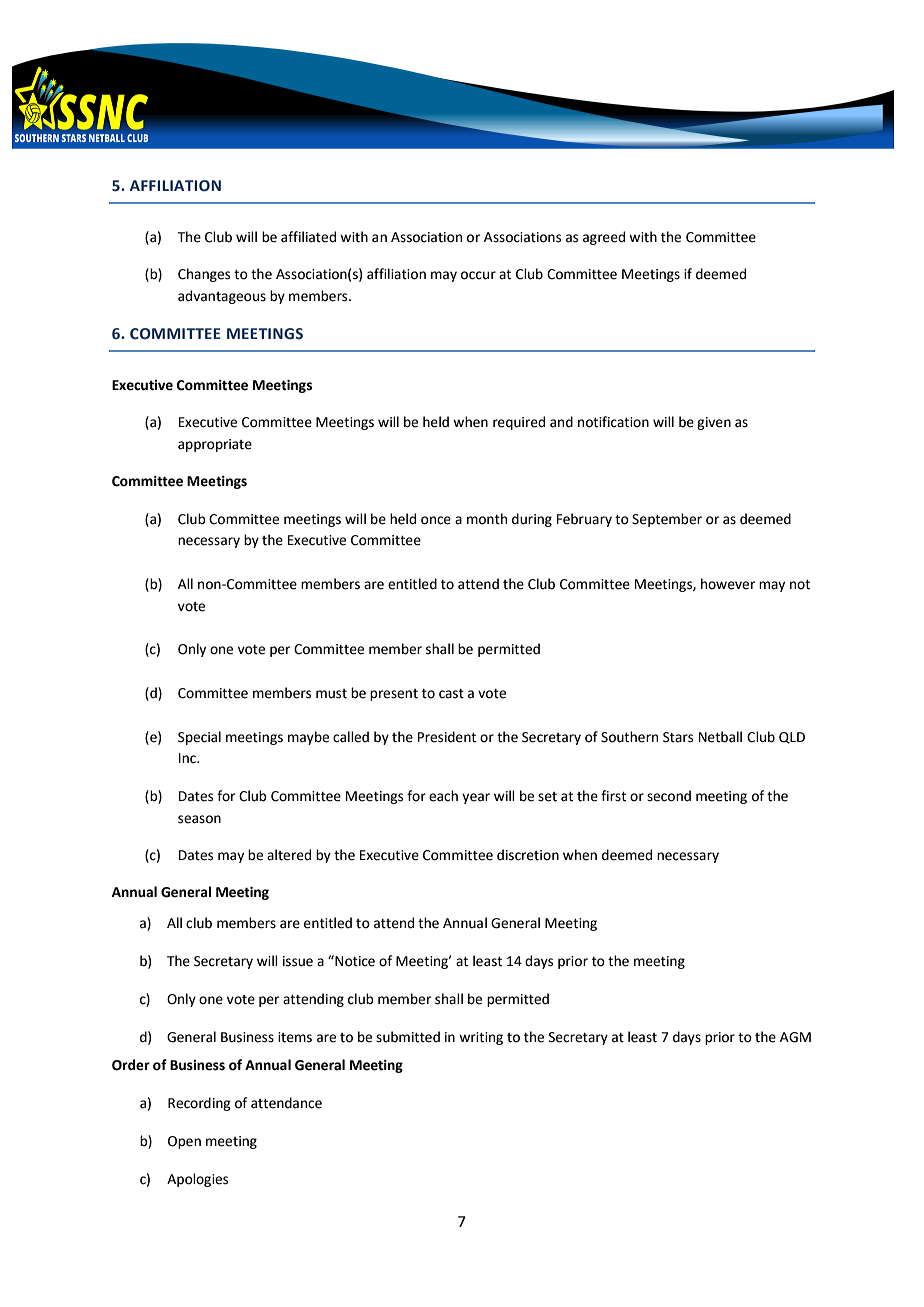 Image resolution: width=924 pixels, height=1307 pixels. What do you see at coordinates (481, 1038) in the screenshot?
I see `writing` at bounding box center [481, 1038].
